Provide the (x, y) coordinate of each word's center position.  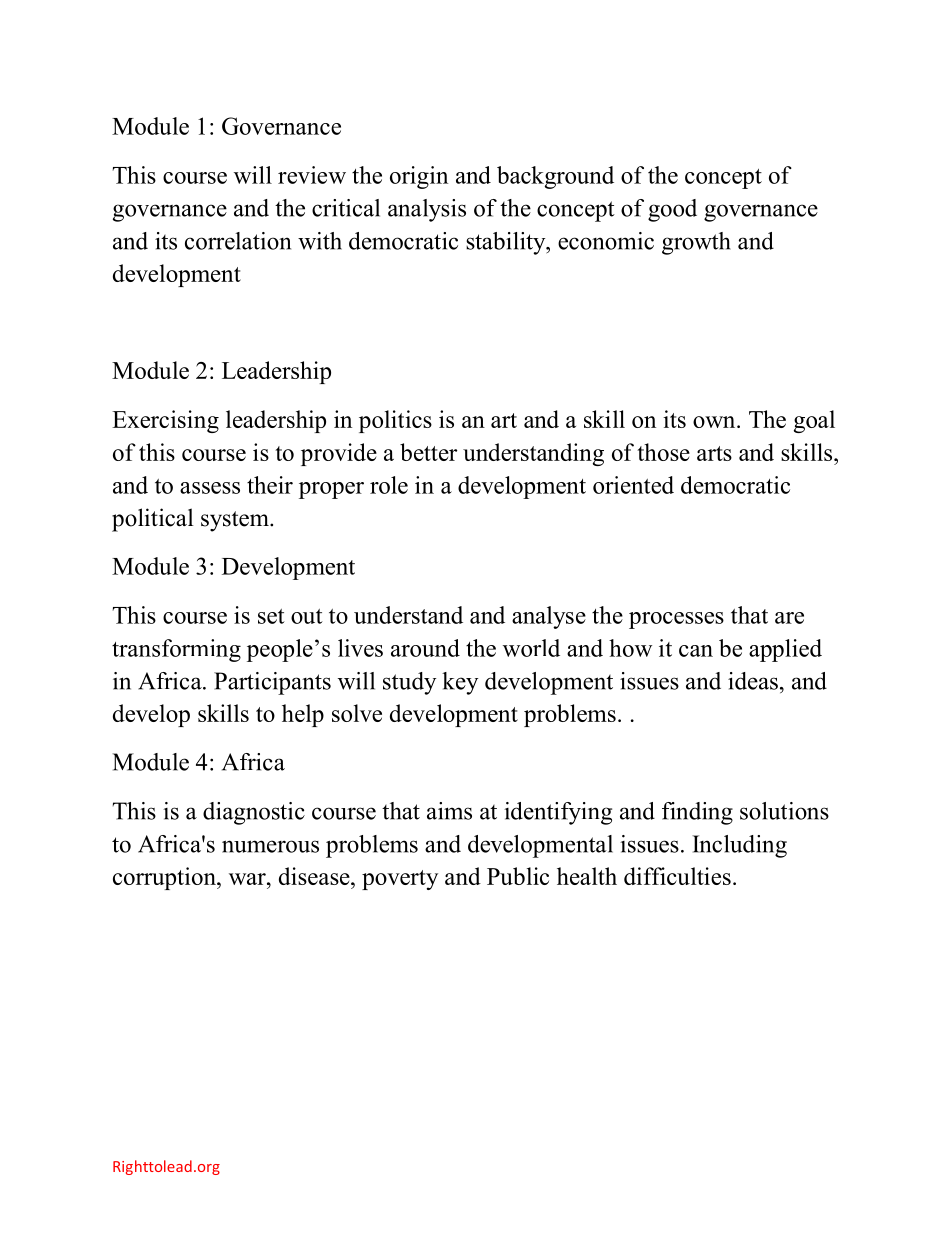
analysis (427, 210)
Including (739, 846)
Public (518, 876)
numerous (270, 846)
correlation (238, 241)
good (672, 210)
